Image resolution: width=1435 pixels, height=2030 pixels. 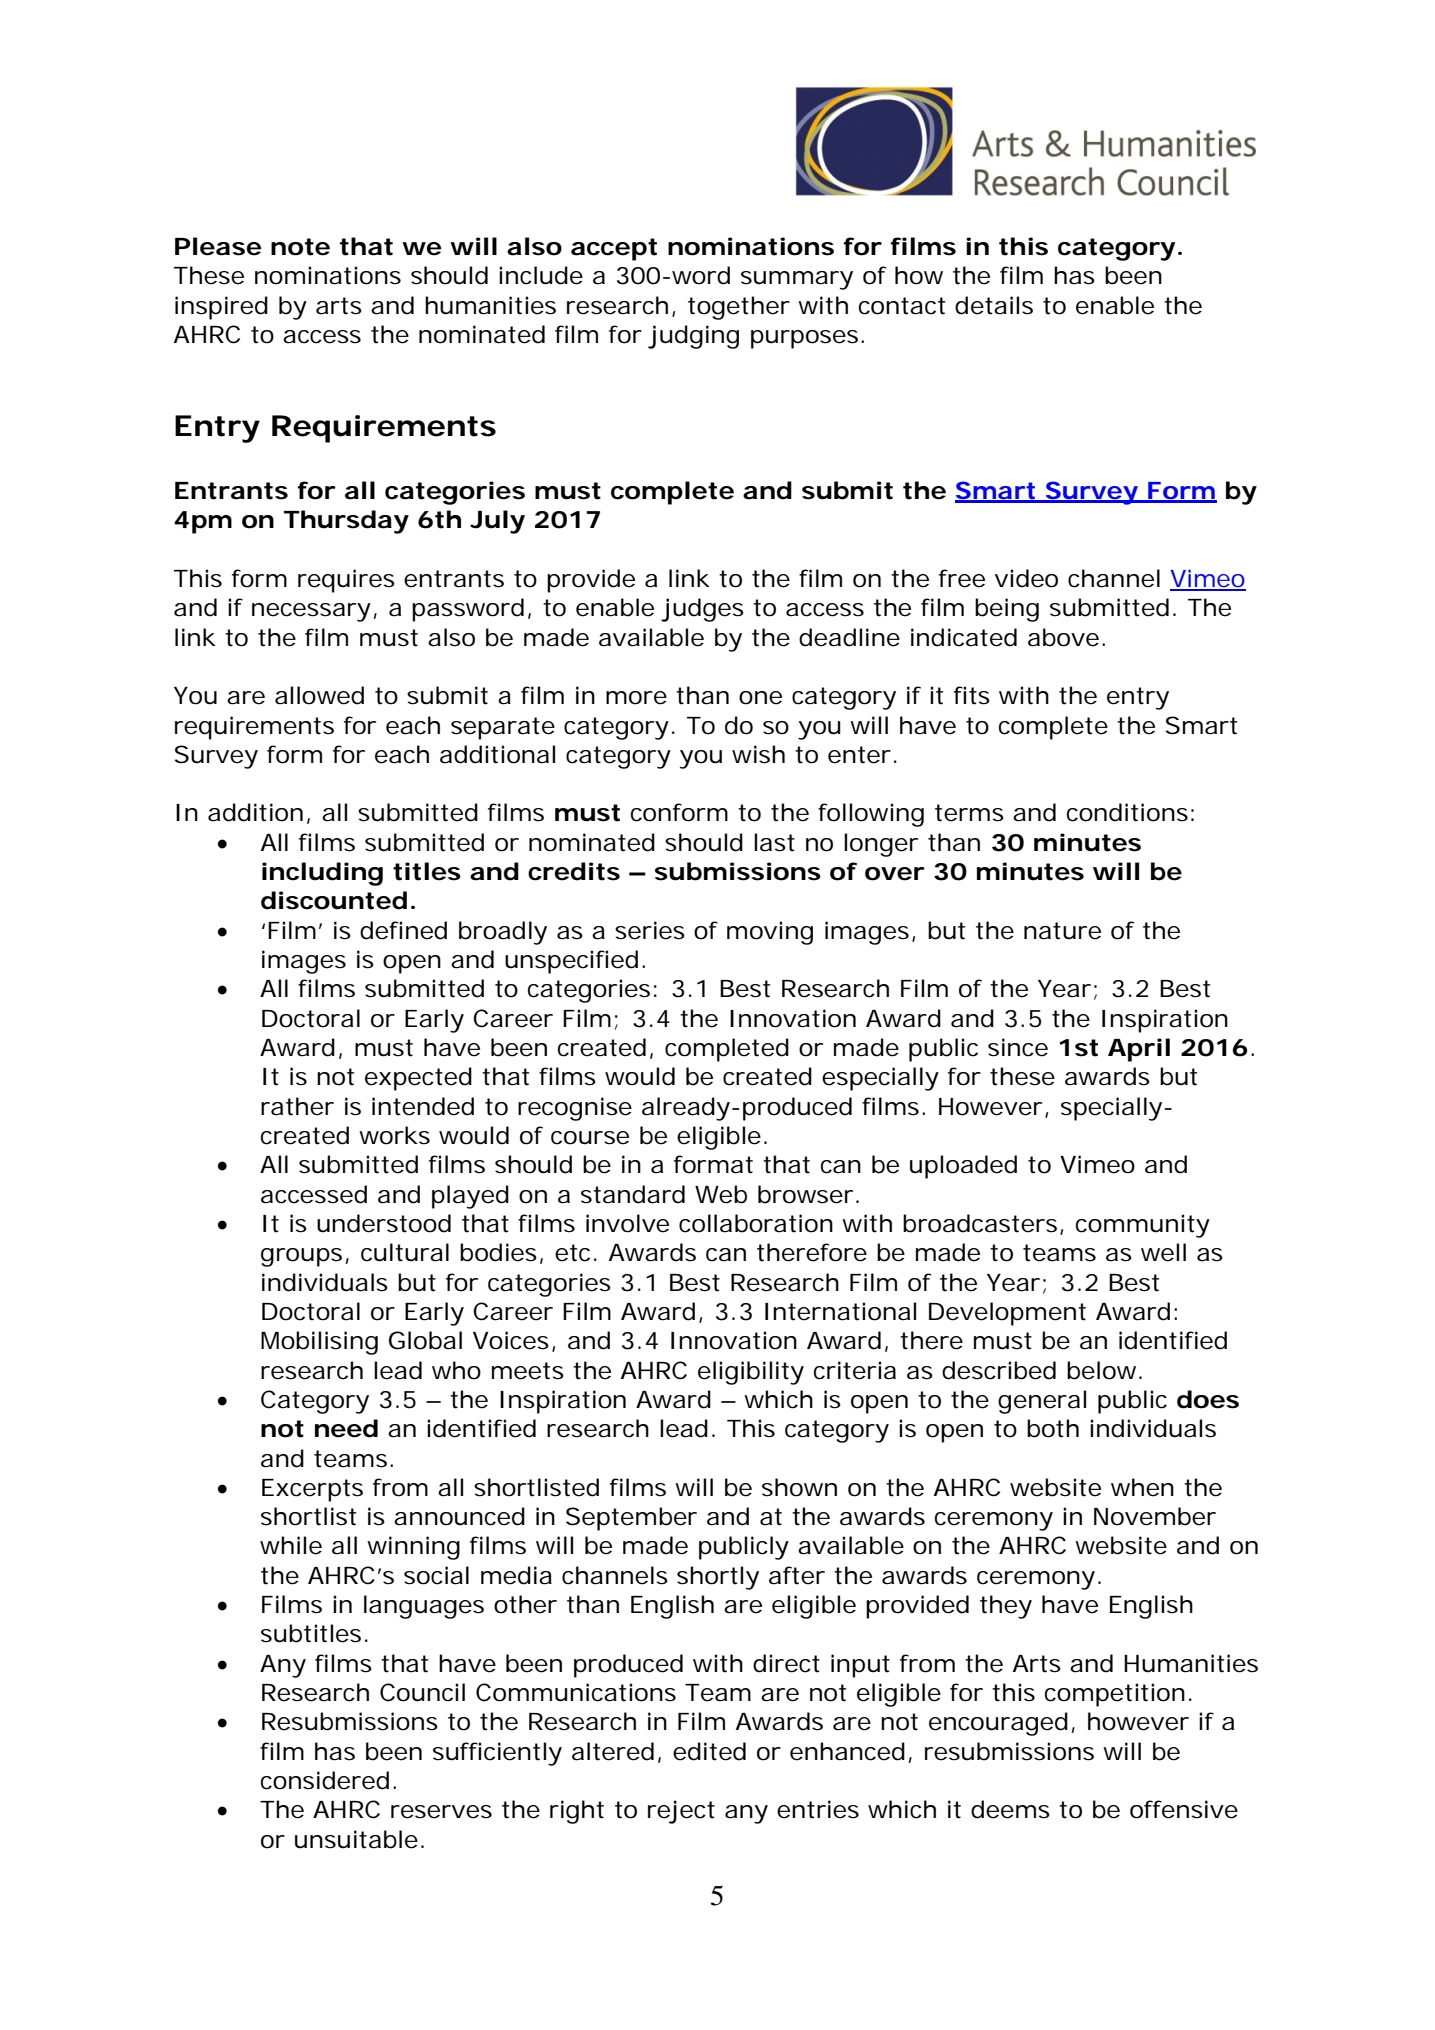 What do you see at coordinates (297, 1106) in the screenshot?
I see `rather` at bounding box center [297, 1106].
